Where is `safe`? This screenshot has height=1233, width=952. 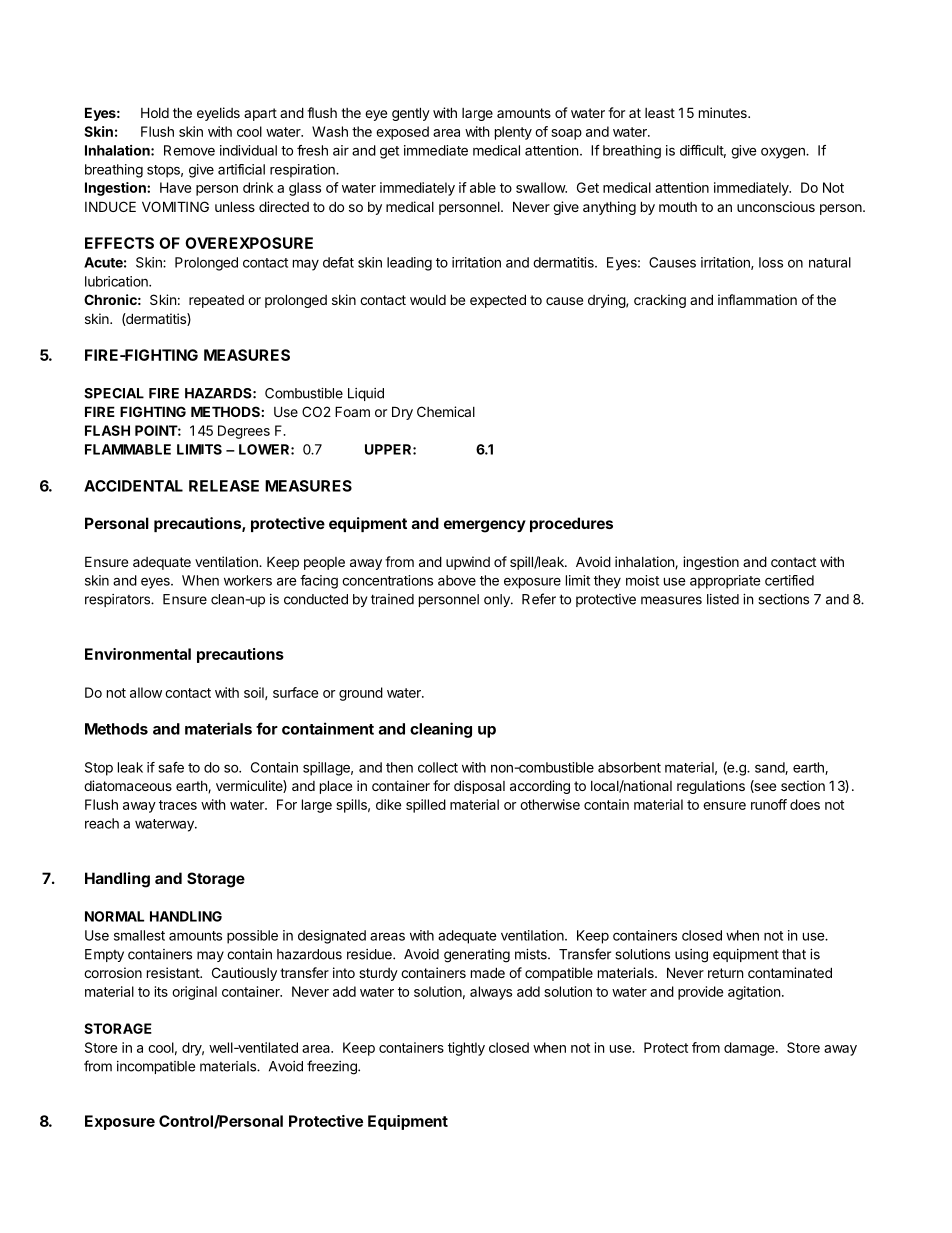
safe is located at coordinates (171, 767).
